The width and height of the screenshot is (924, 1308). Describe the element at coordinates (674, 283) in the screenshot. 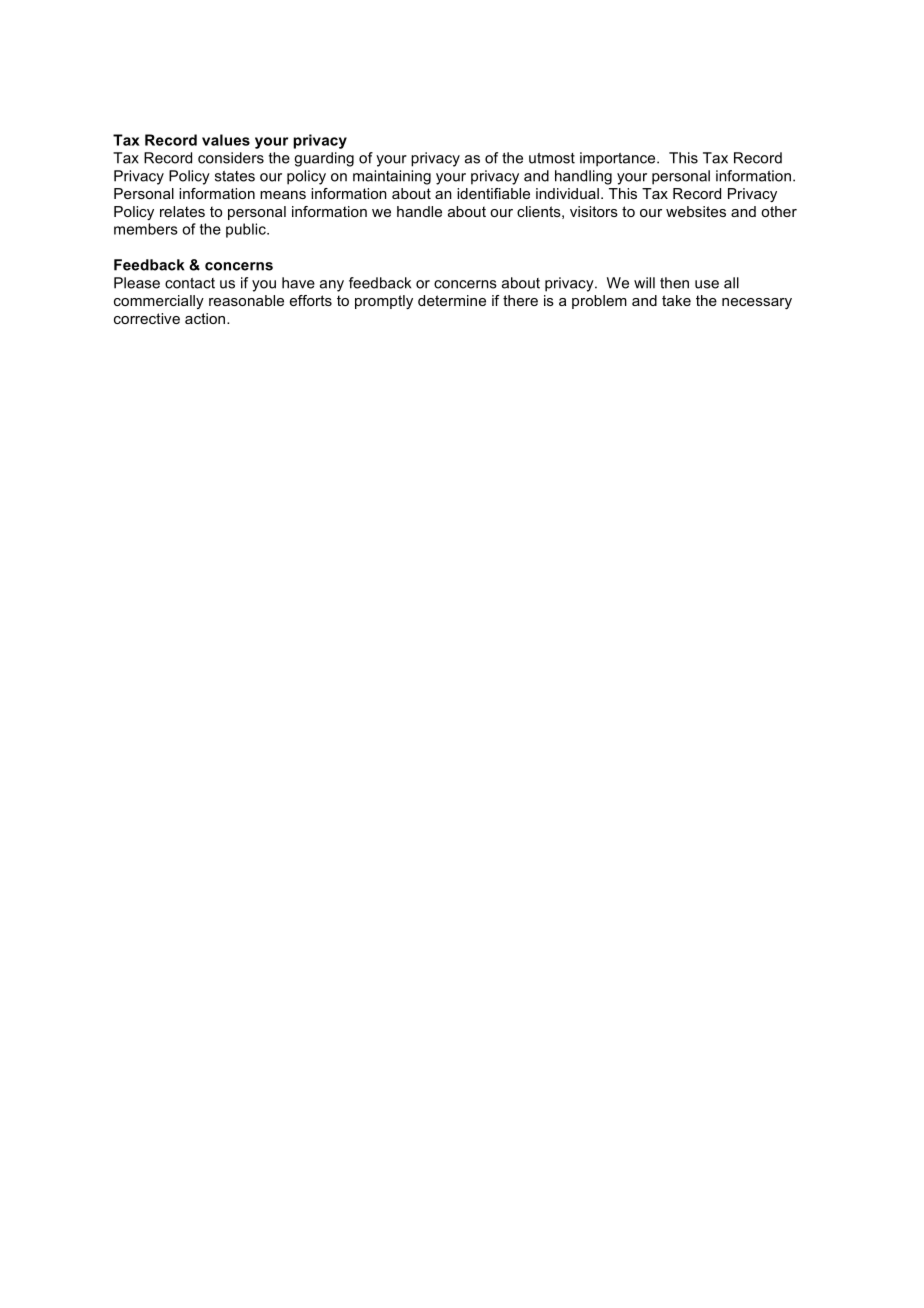

I see `then` at that location.
